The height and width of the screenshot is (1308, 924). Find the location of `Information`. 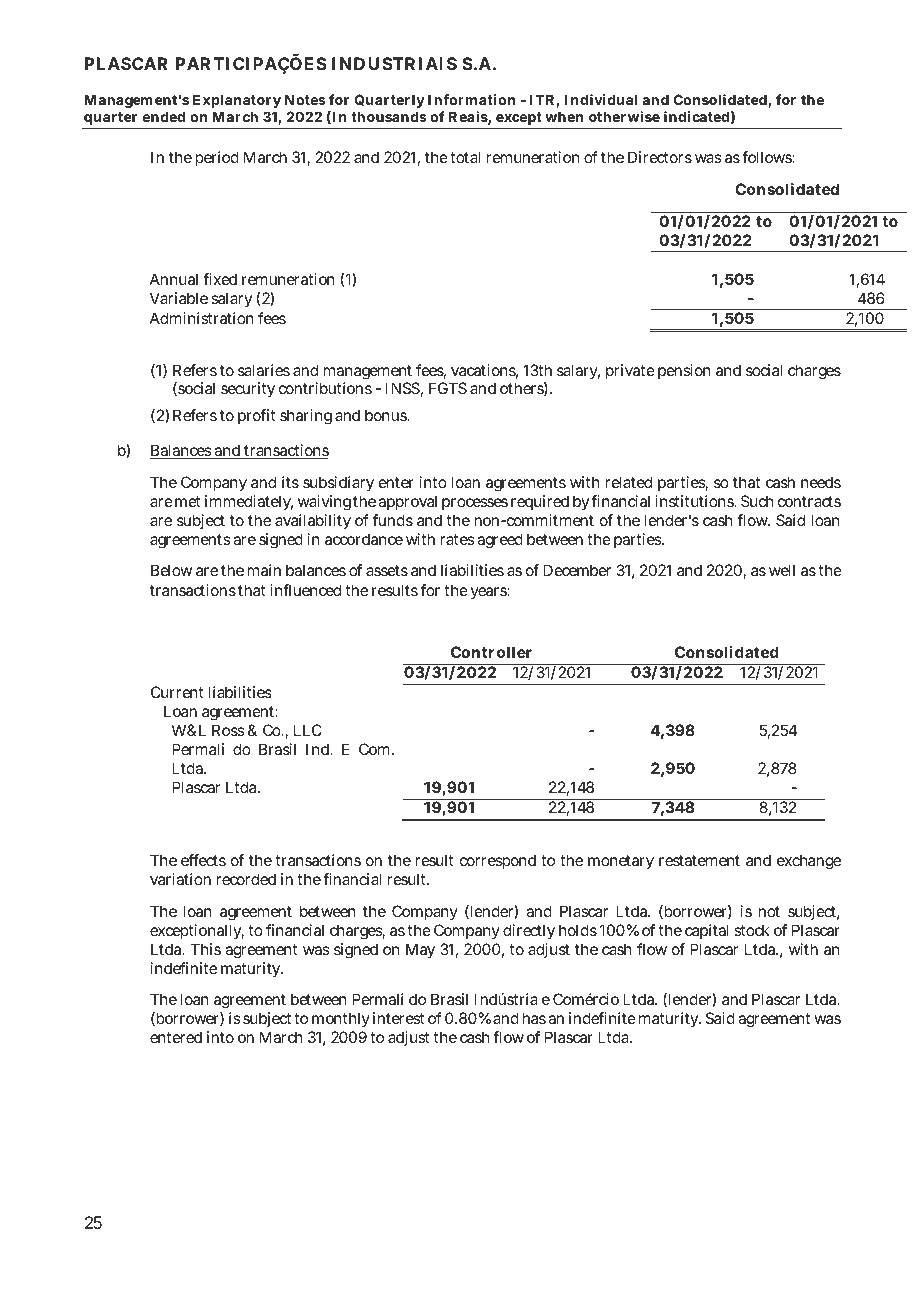

Information is located at coordinates (471, 99).
